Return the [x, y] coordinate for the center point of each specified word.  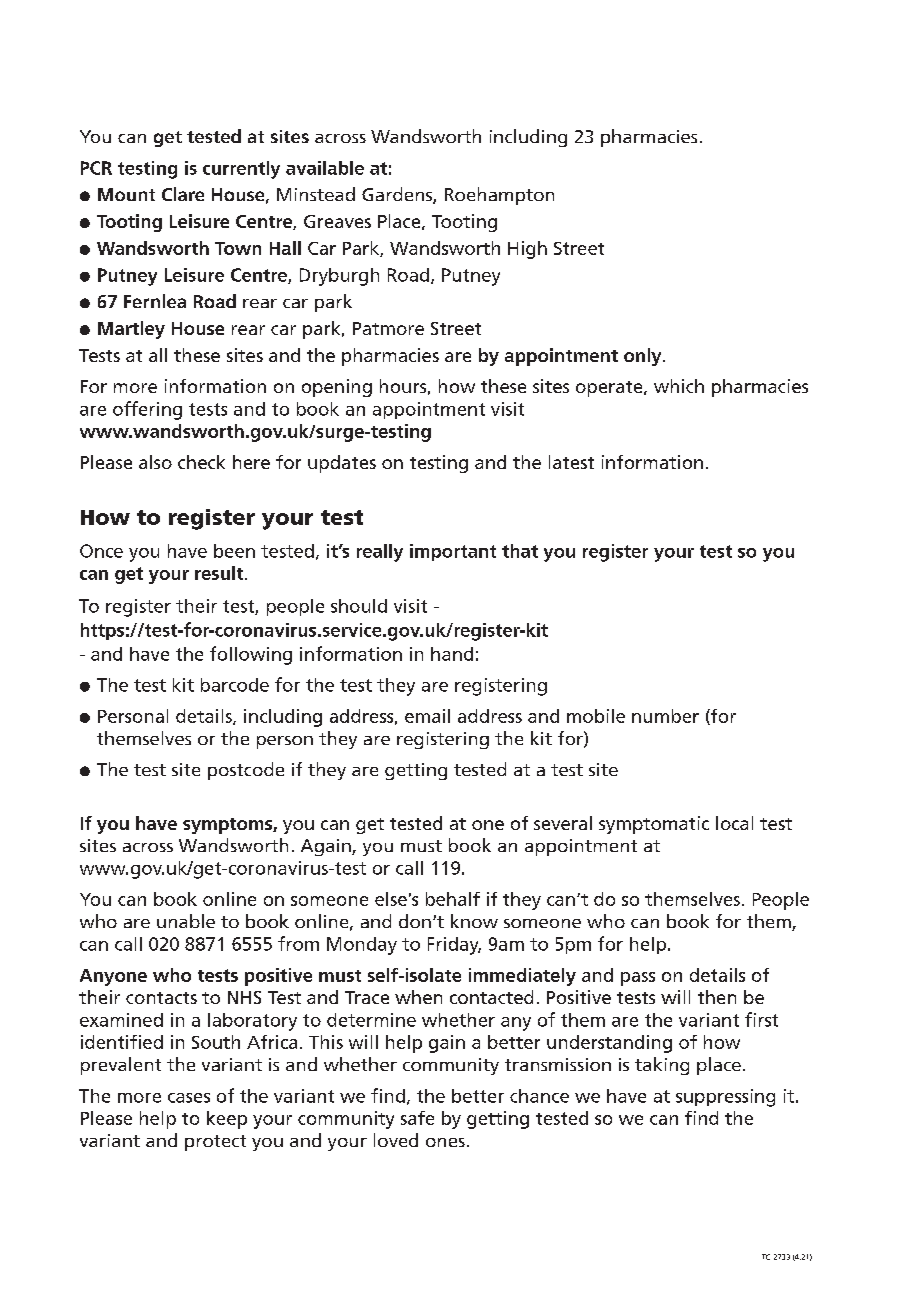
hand [452, 654]
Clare [183, 194]
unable [186, 921]
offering [147, 410]
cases [189, 1098]
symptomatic [654, 825]
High [527, 250]
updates [342, 464]
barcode [235, 685]
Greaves [337, 221]
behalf [453, 899]
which [679, 386]
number [665, 716]
